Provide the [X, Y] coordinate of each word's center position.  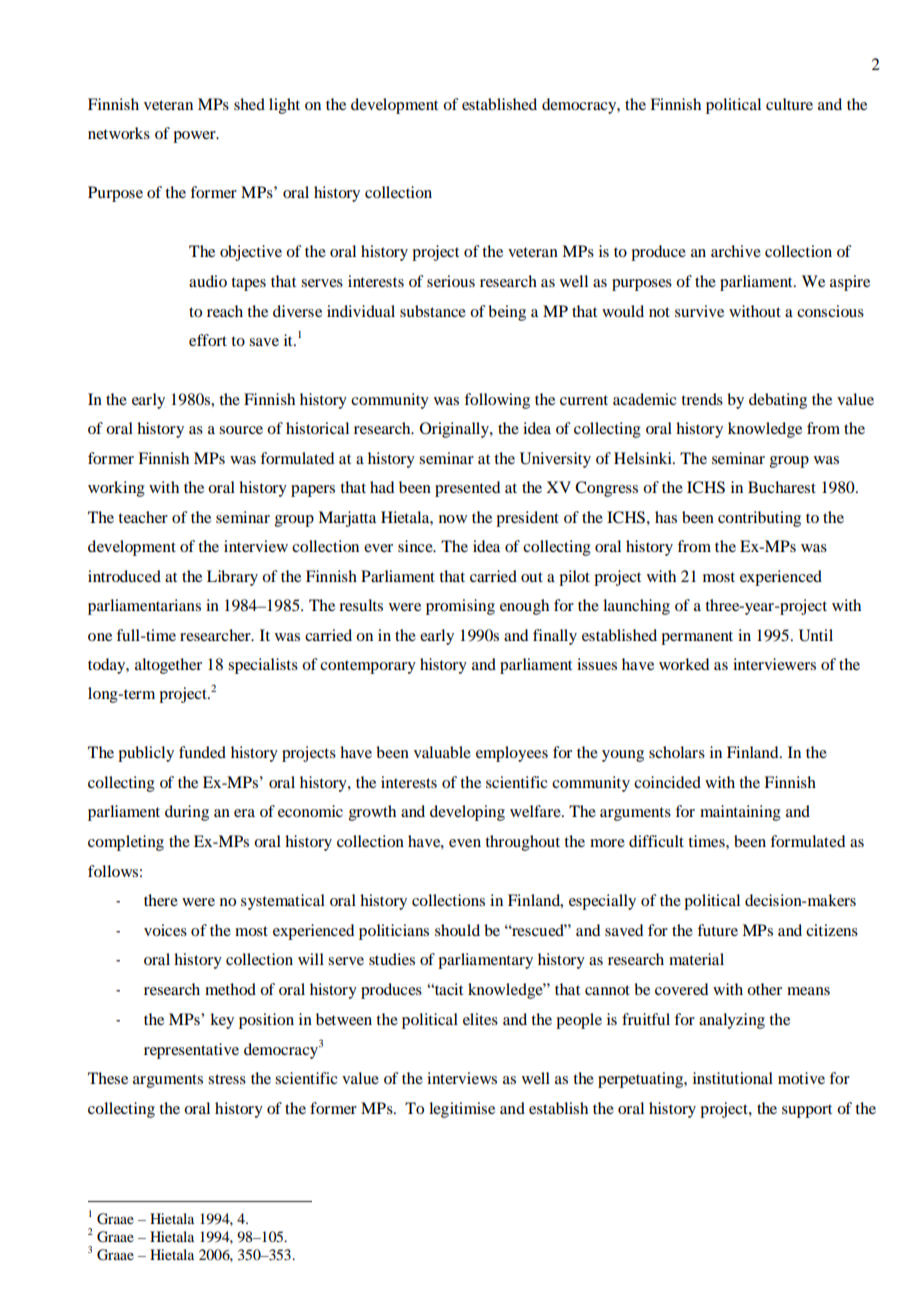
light [284, 106]
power [195, 137]
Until [816, 635]
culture [789, 104]
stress [227, 1079]
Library [232, 578]
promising [460, 607]
